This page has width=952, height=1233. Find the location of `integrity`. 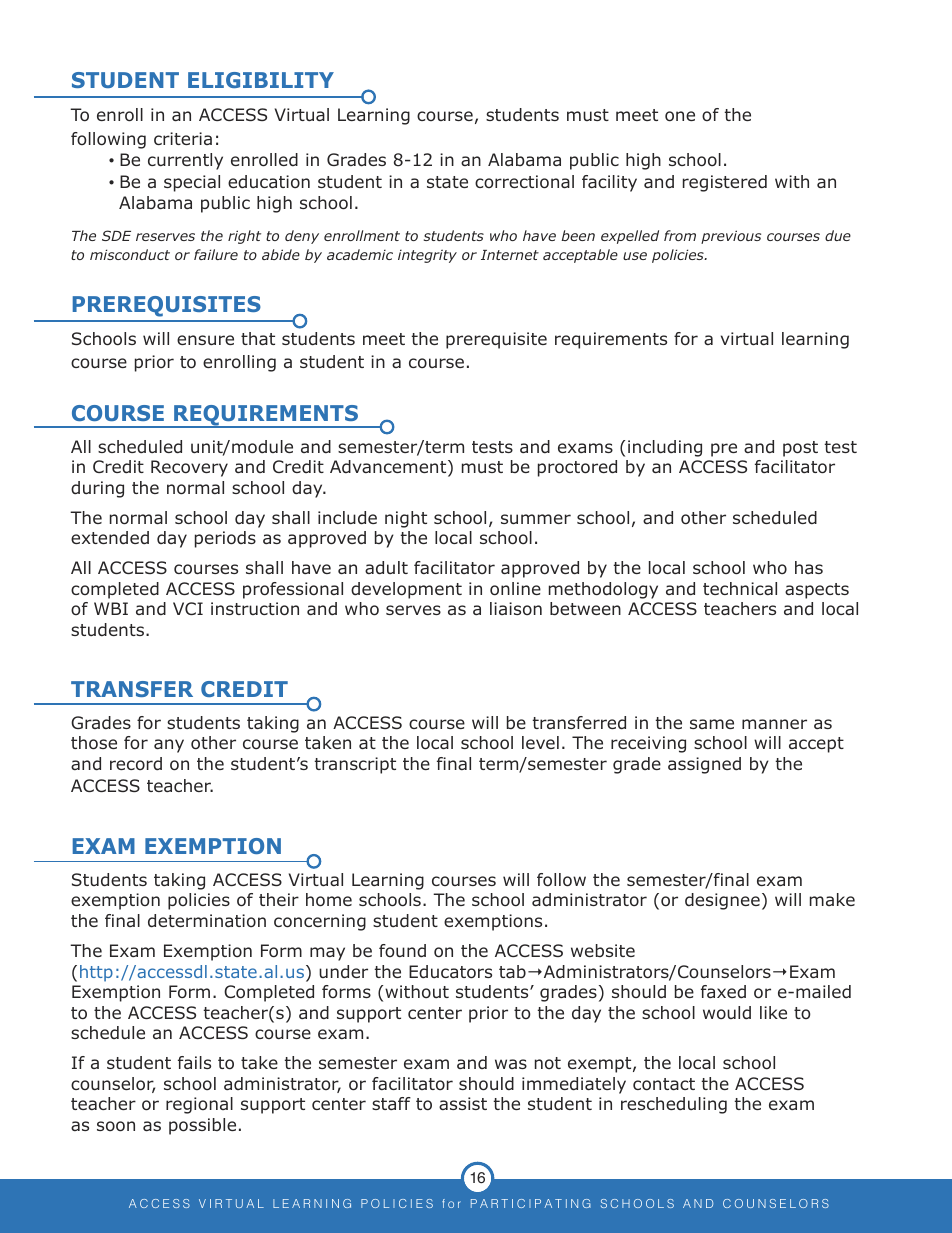

integrity is located at coordinates (427, 256).
